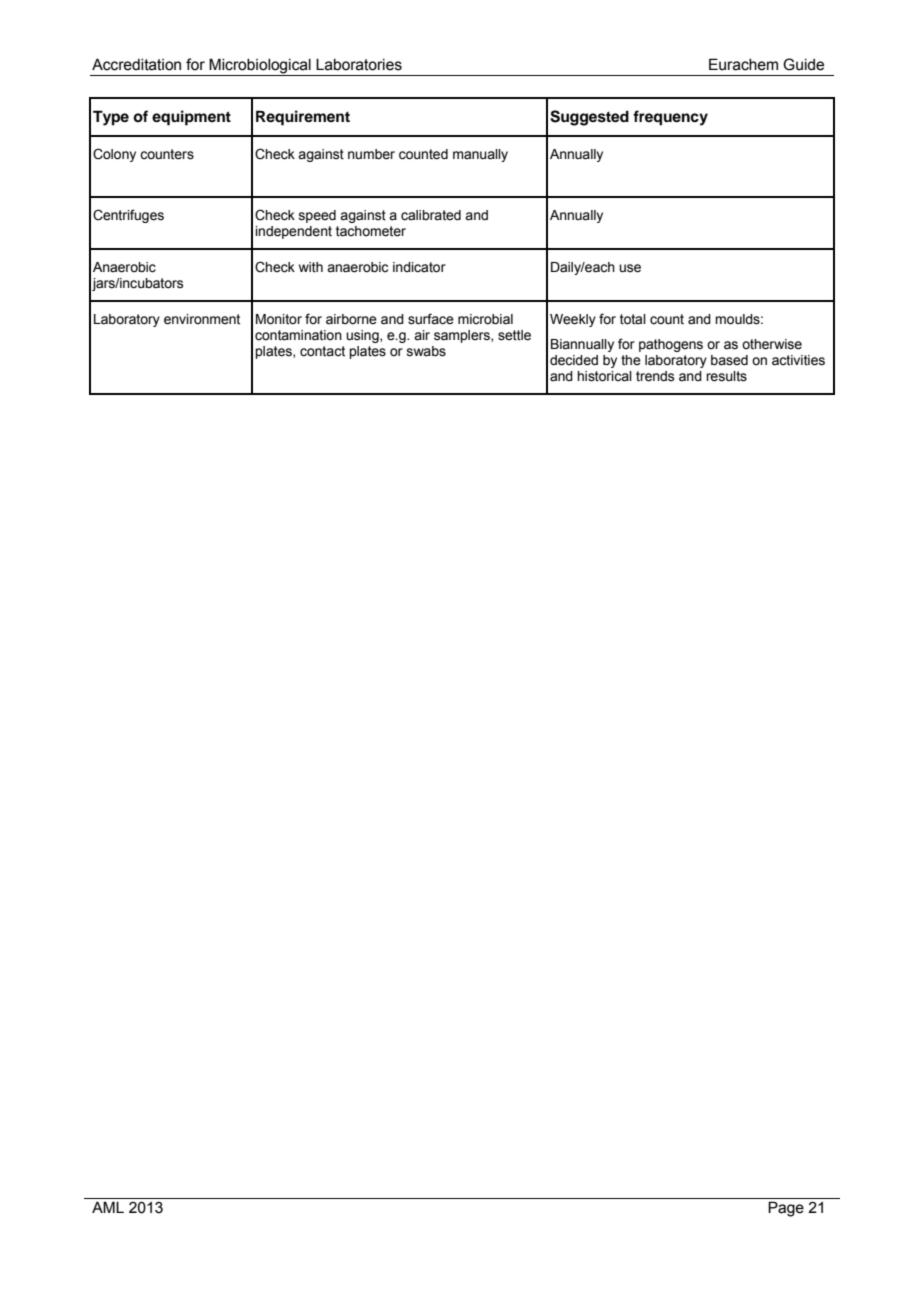 The image size is (924, 1308). What do you see at coordinates (726, 376) in the page?
I see `results` at bounding box center [726, 376].
